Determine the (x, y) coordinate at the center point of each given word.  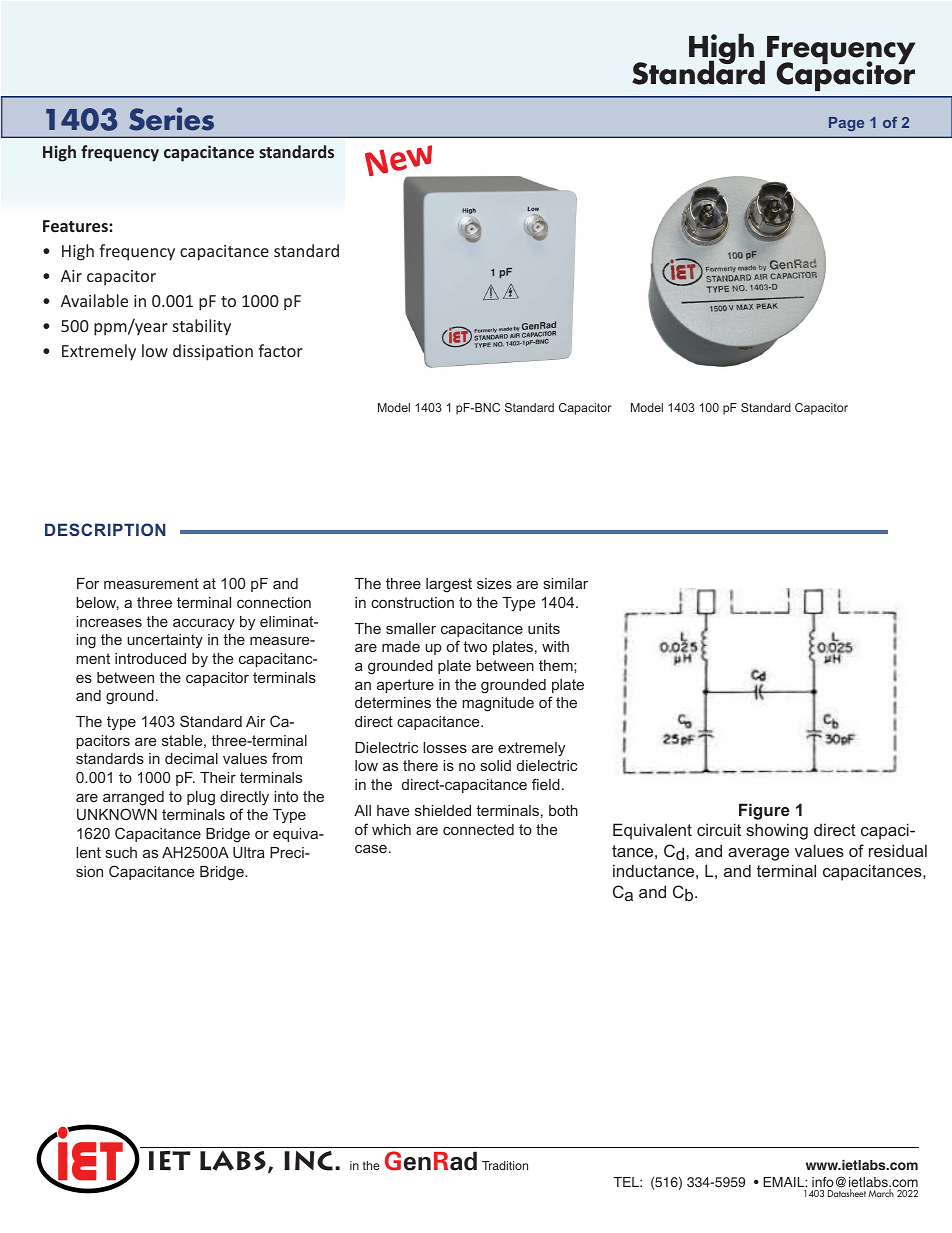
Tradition (505, 1165)
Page (846, 124)
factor (280, 350)
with (555, 646)
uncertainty (165, 641)
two (475, 646)
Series (171, 119)
